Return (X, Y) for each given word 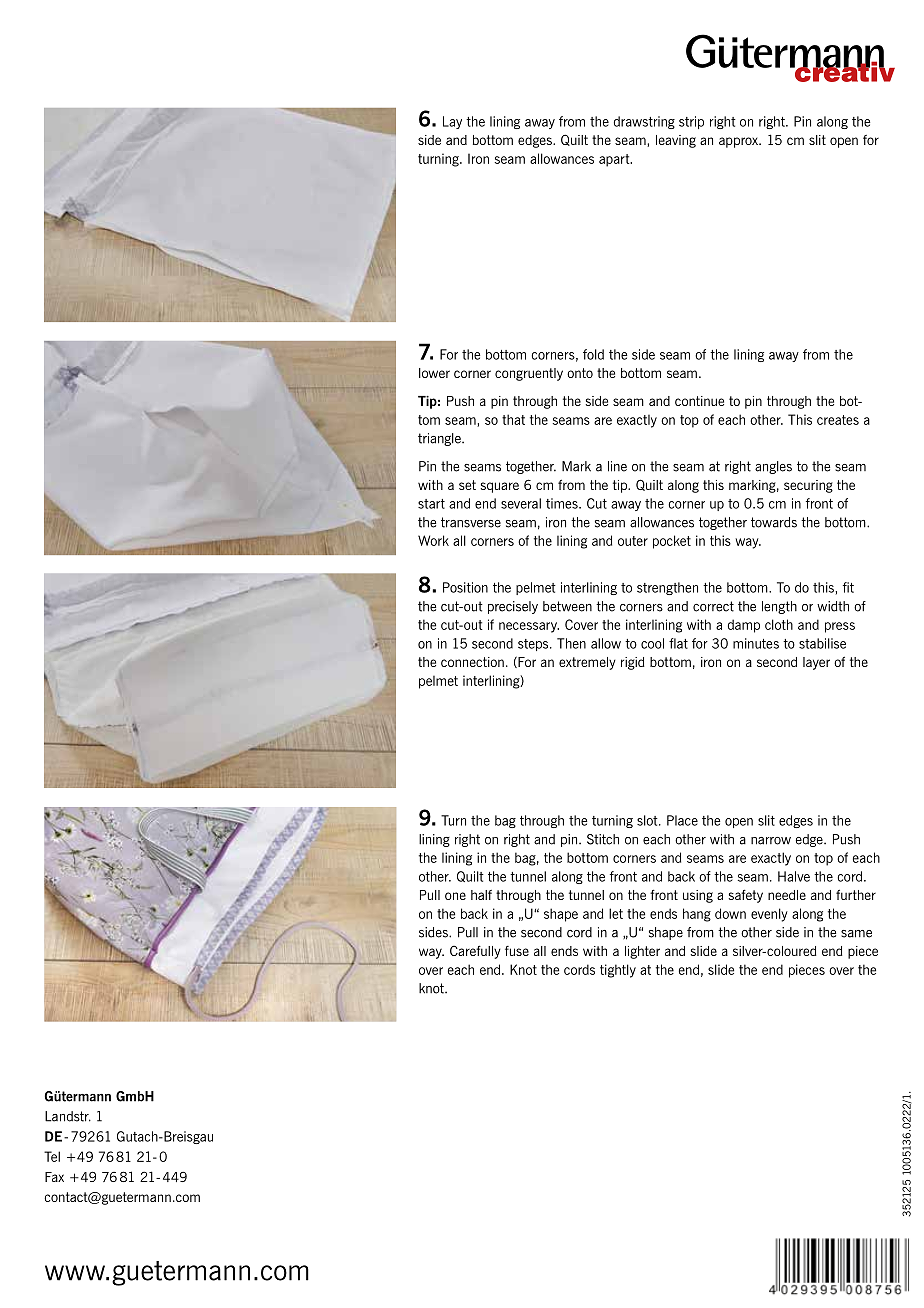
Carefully (475, 952)
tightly (618, 971)
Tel (52, 1156)
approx (739, 142)
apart (615, 160)
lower (434, 373)
